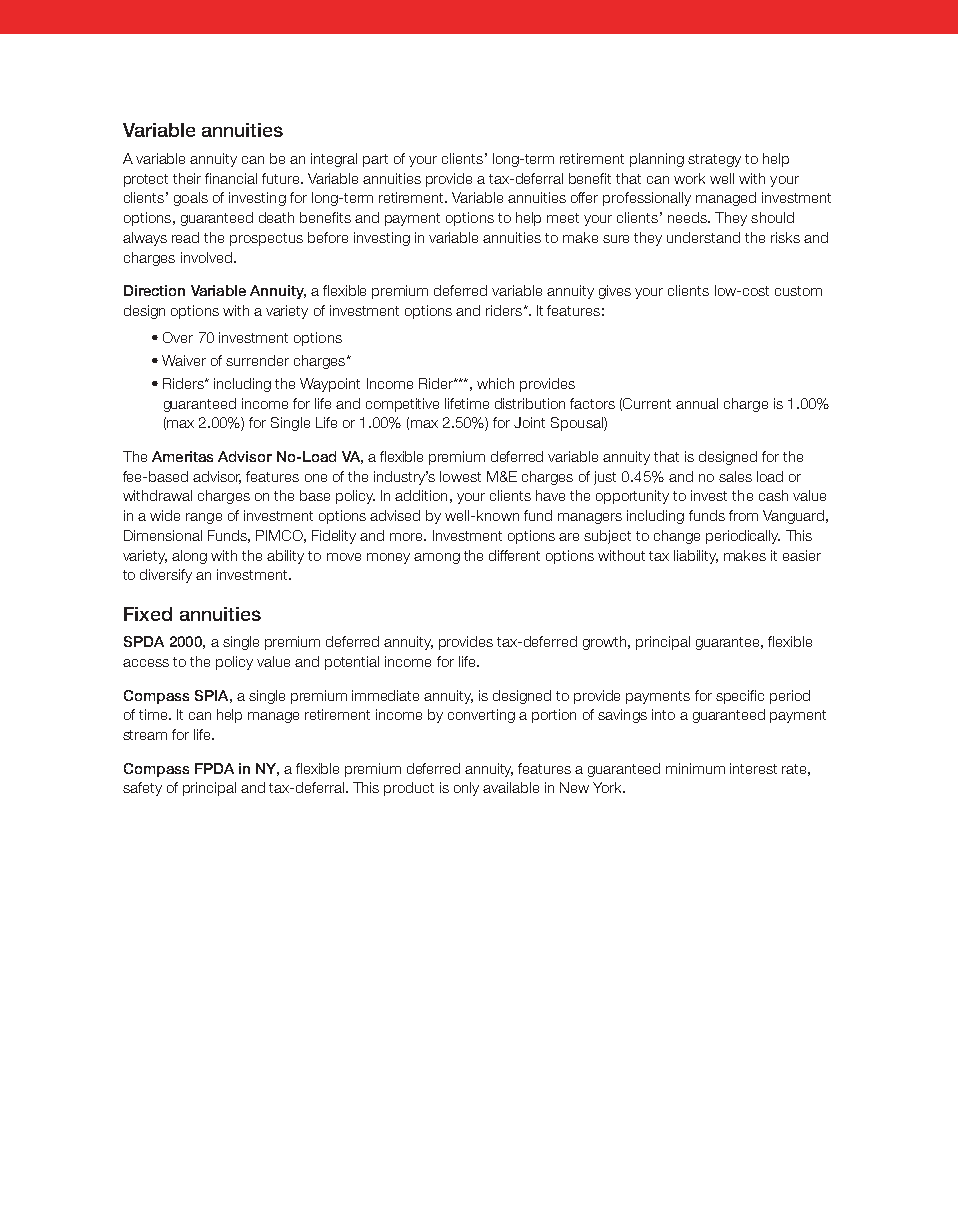 The width and height of the screenshot is (958, 1232). I want to click on from, so click(743, 515).
